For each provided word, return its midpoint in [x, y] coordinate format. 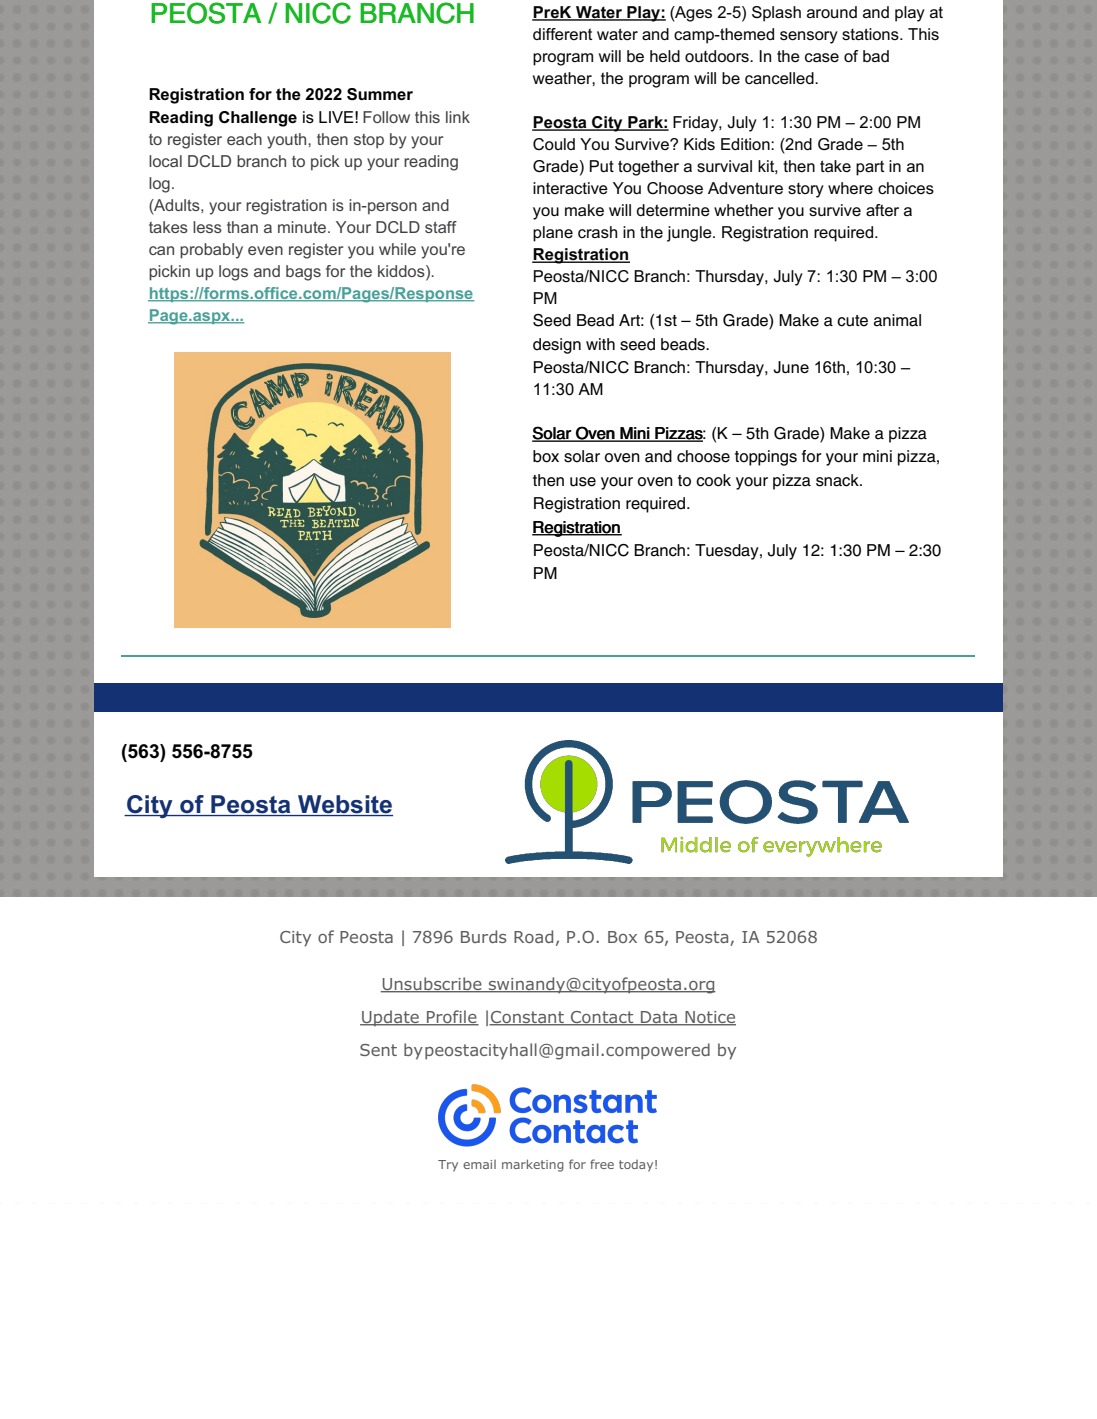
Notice [709, 1018]
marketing [533, 1165]
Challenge [258, 119]
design [557, 346]
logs [233, 273]
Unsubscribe [432, 984]
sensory [809, 37]
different [562, 34]
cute [852, 321]
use [583, 482]
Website [344, 805]
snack [838, 480]
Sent [378, 1050]
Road [533, 936]
